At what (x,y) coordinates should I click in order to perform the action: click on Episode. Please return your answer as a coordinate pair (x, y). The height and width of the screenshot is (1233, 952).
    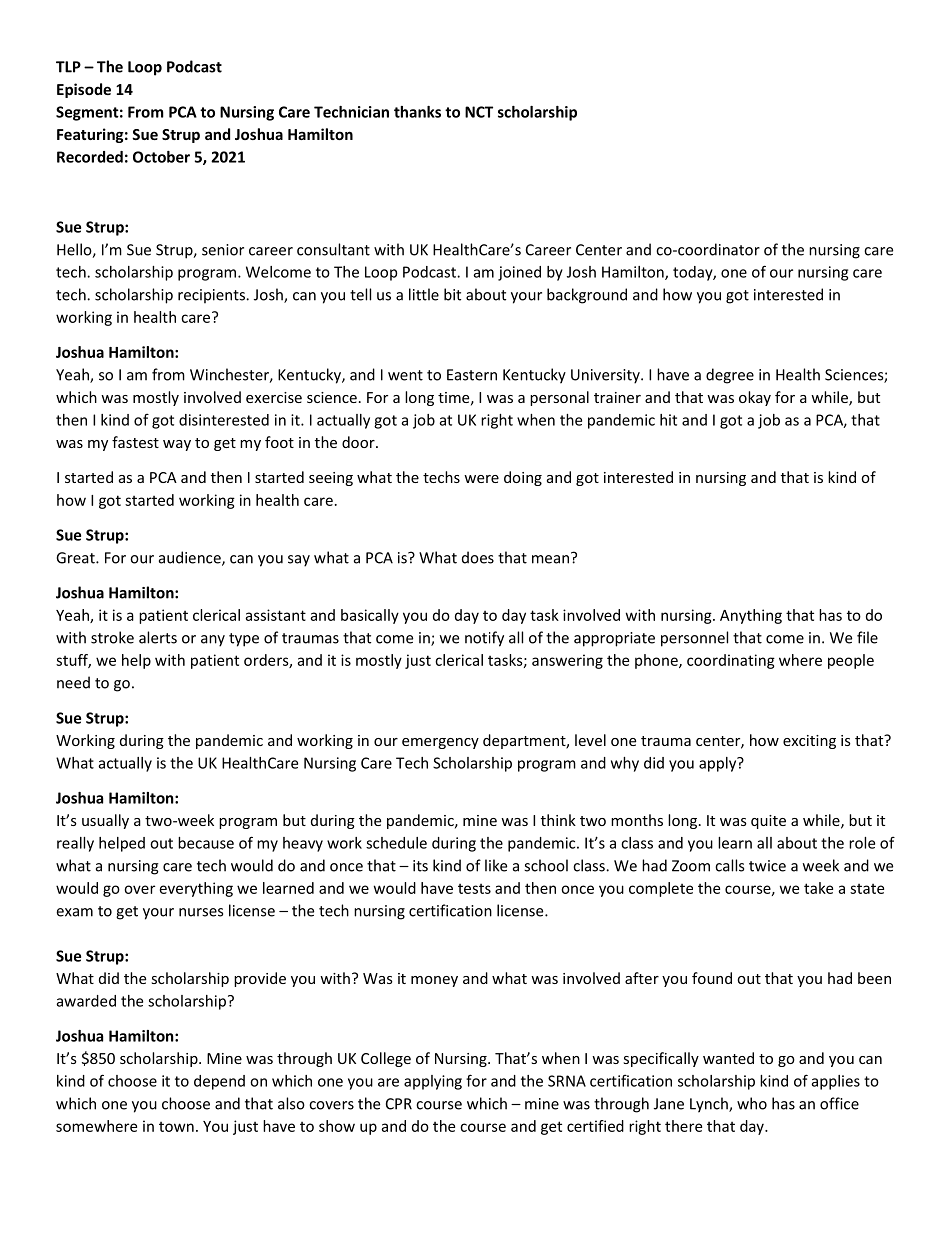
    Looking at the image, I should click on (84, 90).
